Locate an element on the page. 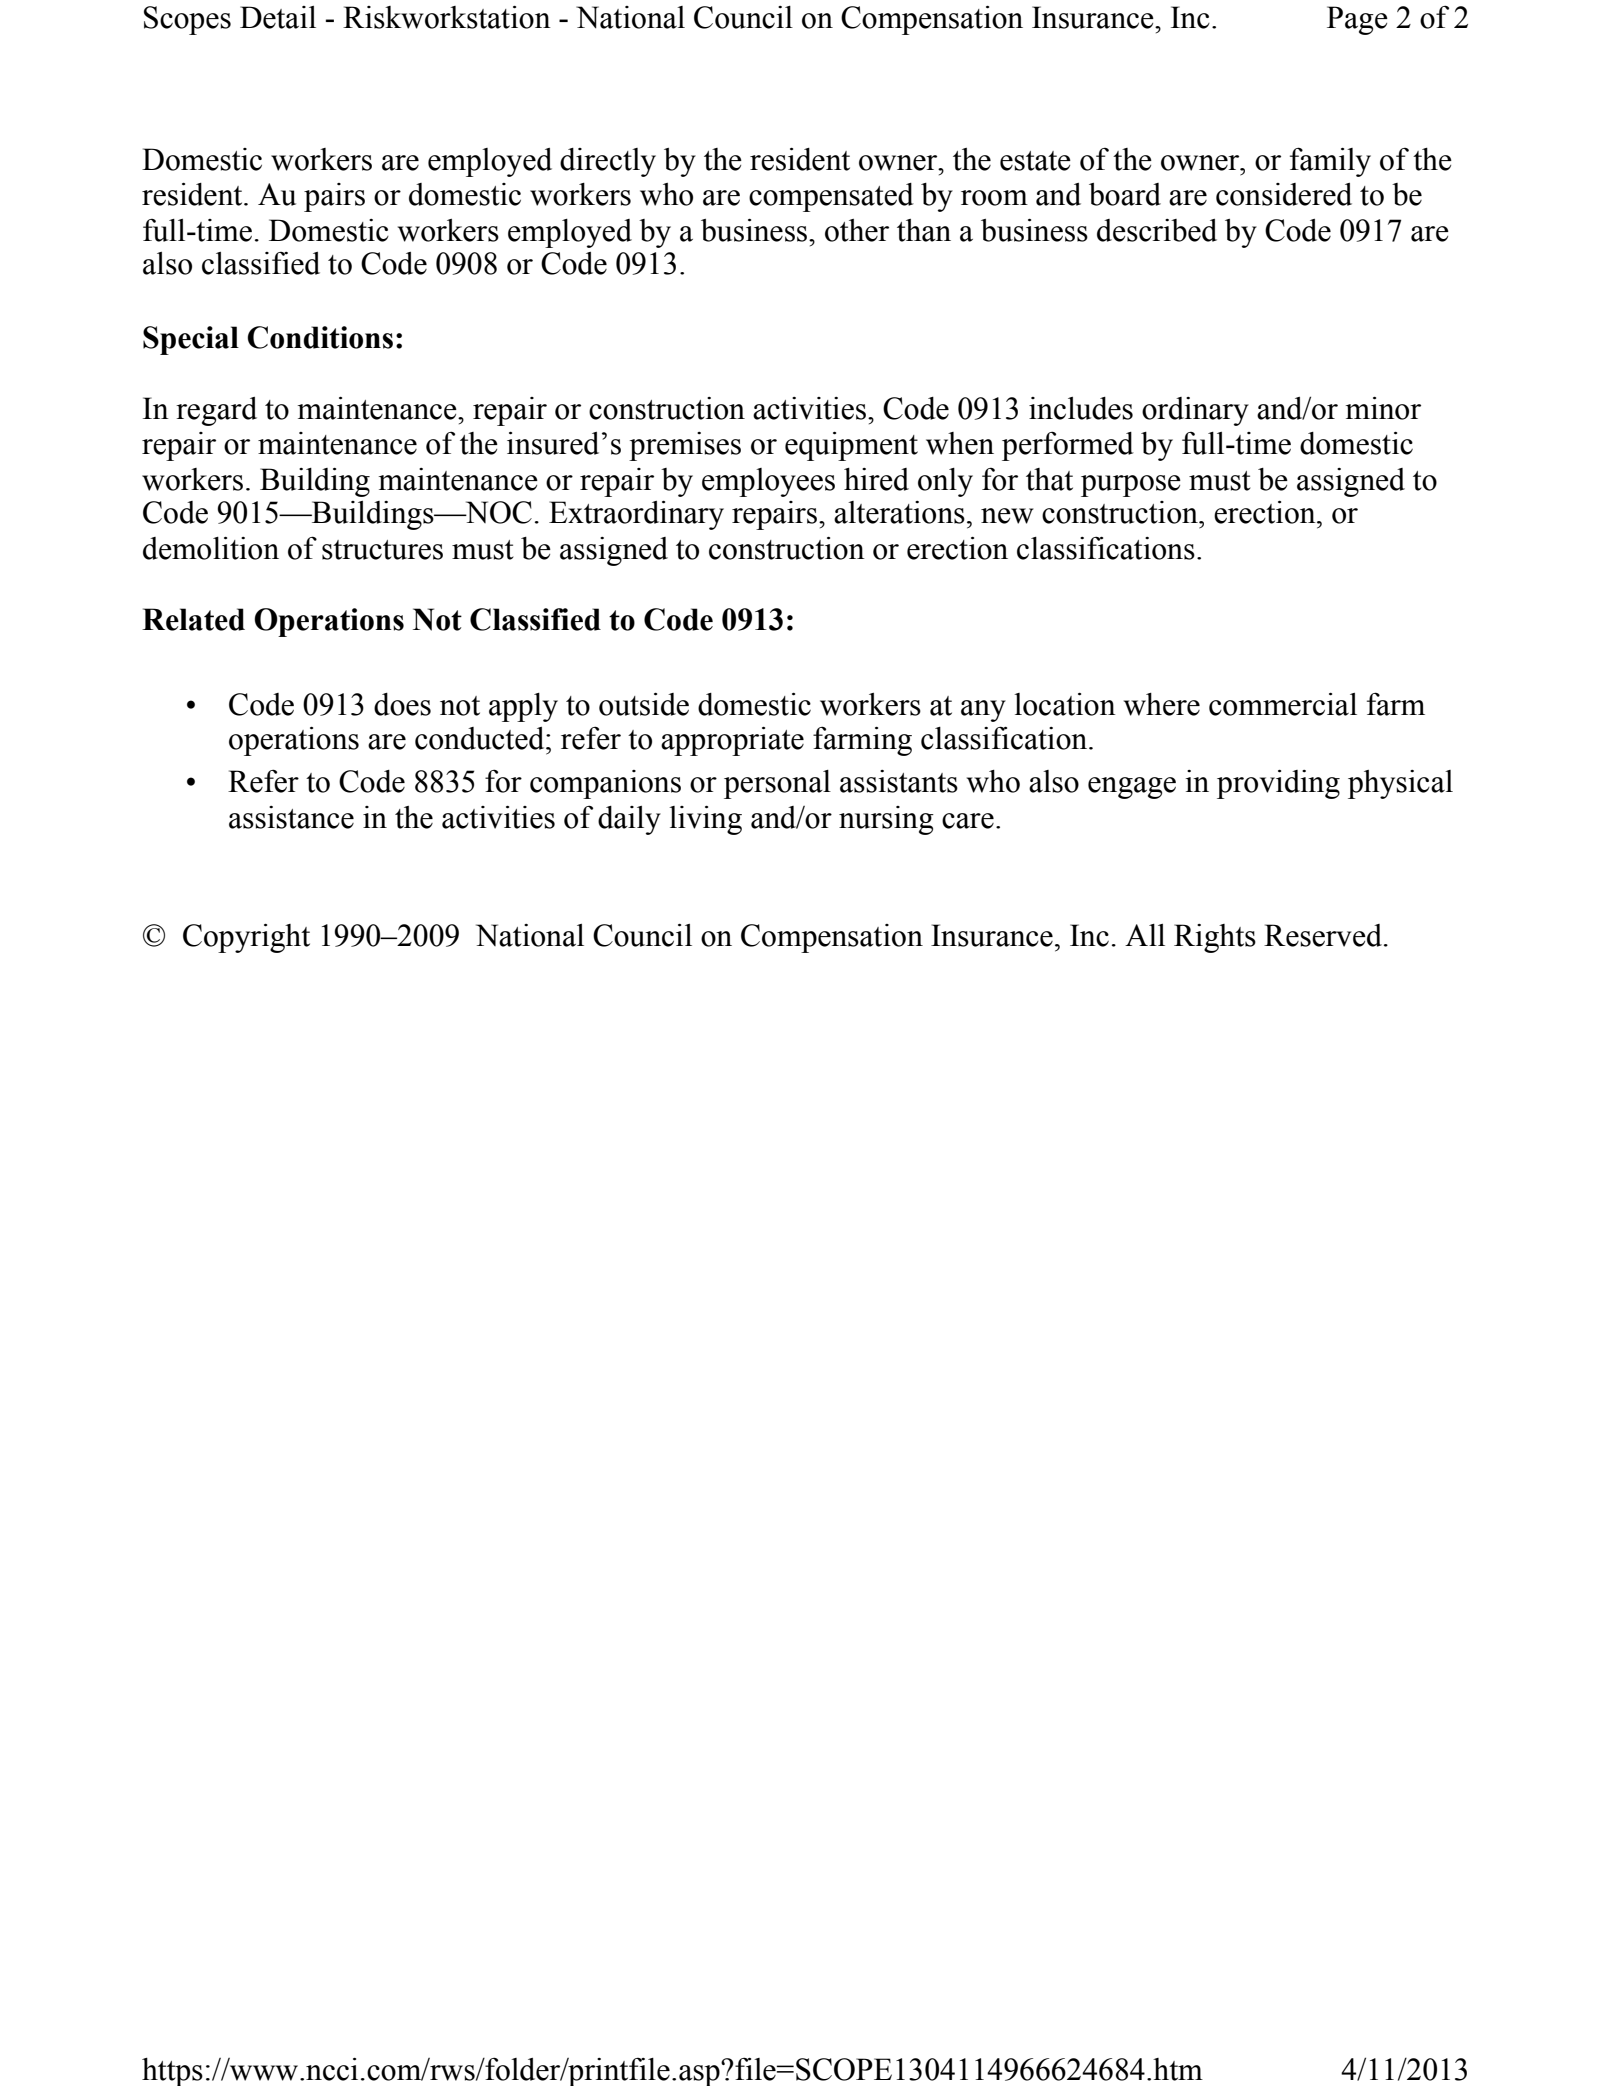  Detail is located at coordinates (278, 17).
